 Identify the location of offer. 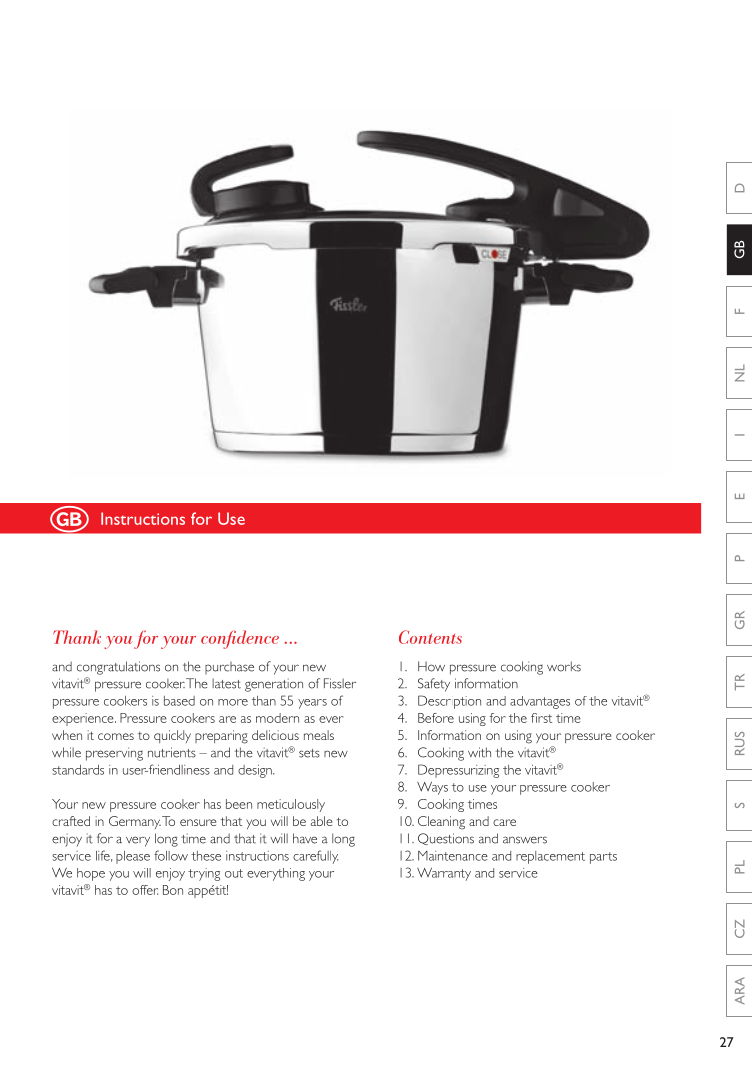
(145, 890).
